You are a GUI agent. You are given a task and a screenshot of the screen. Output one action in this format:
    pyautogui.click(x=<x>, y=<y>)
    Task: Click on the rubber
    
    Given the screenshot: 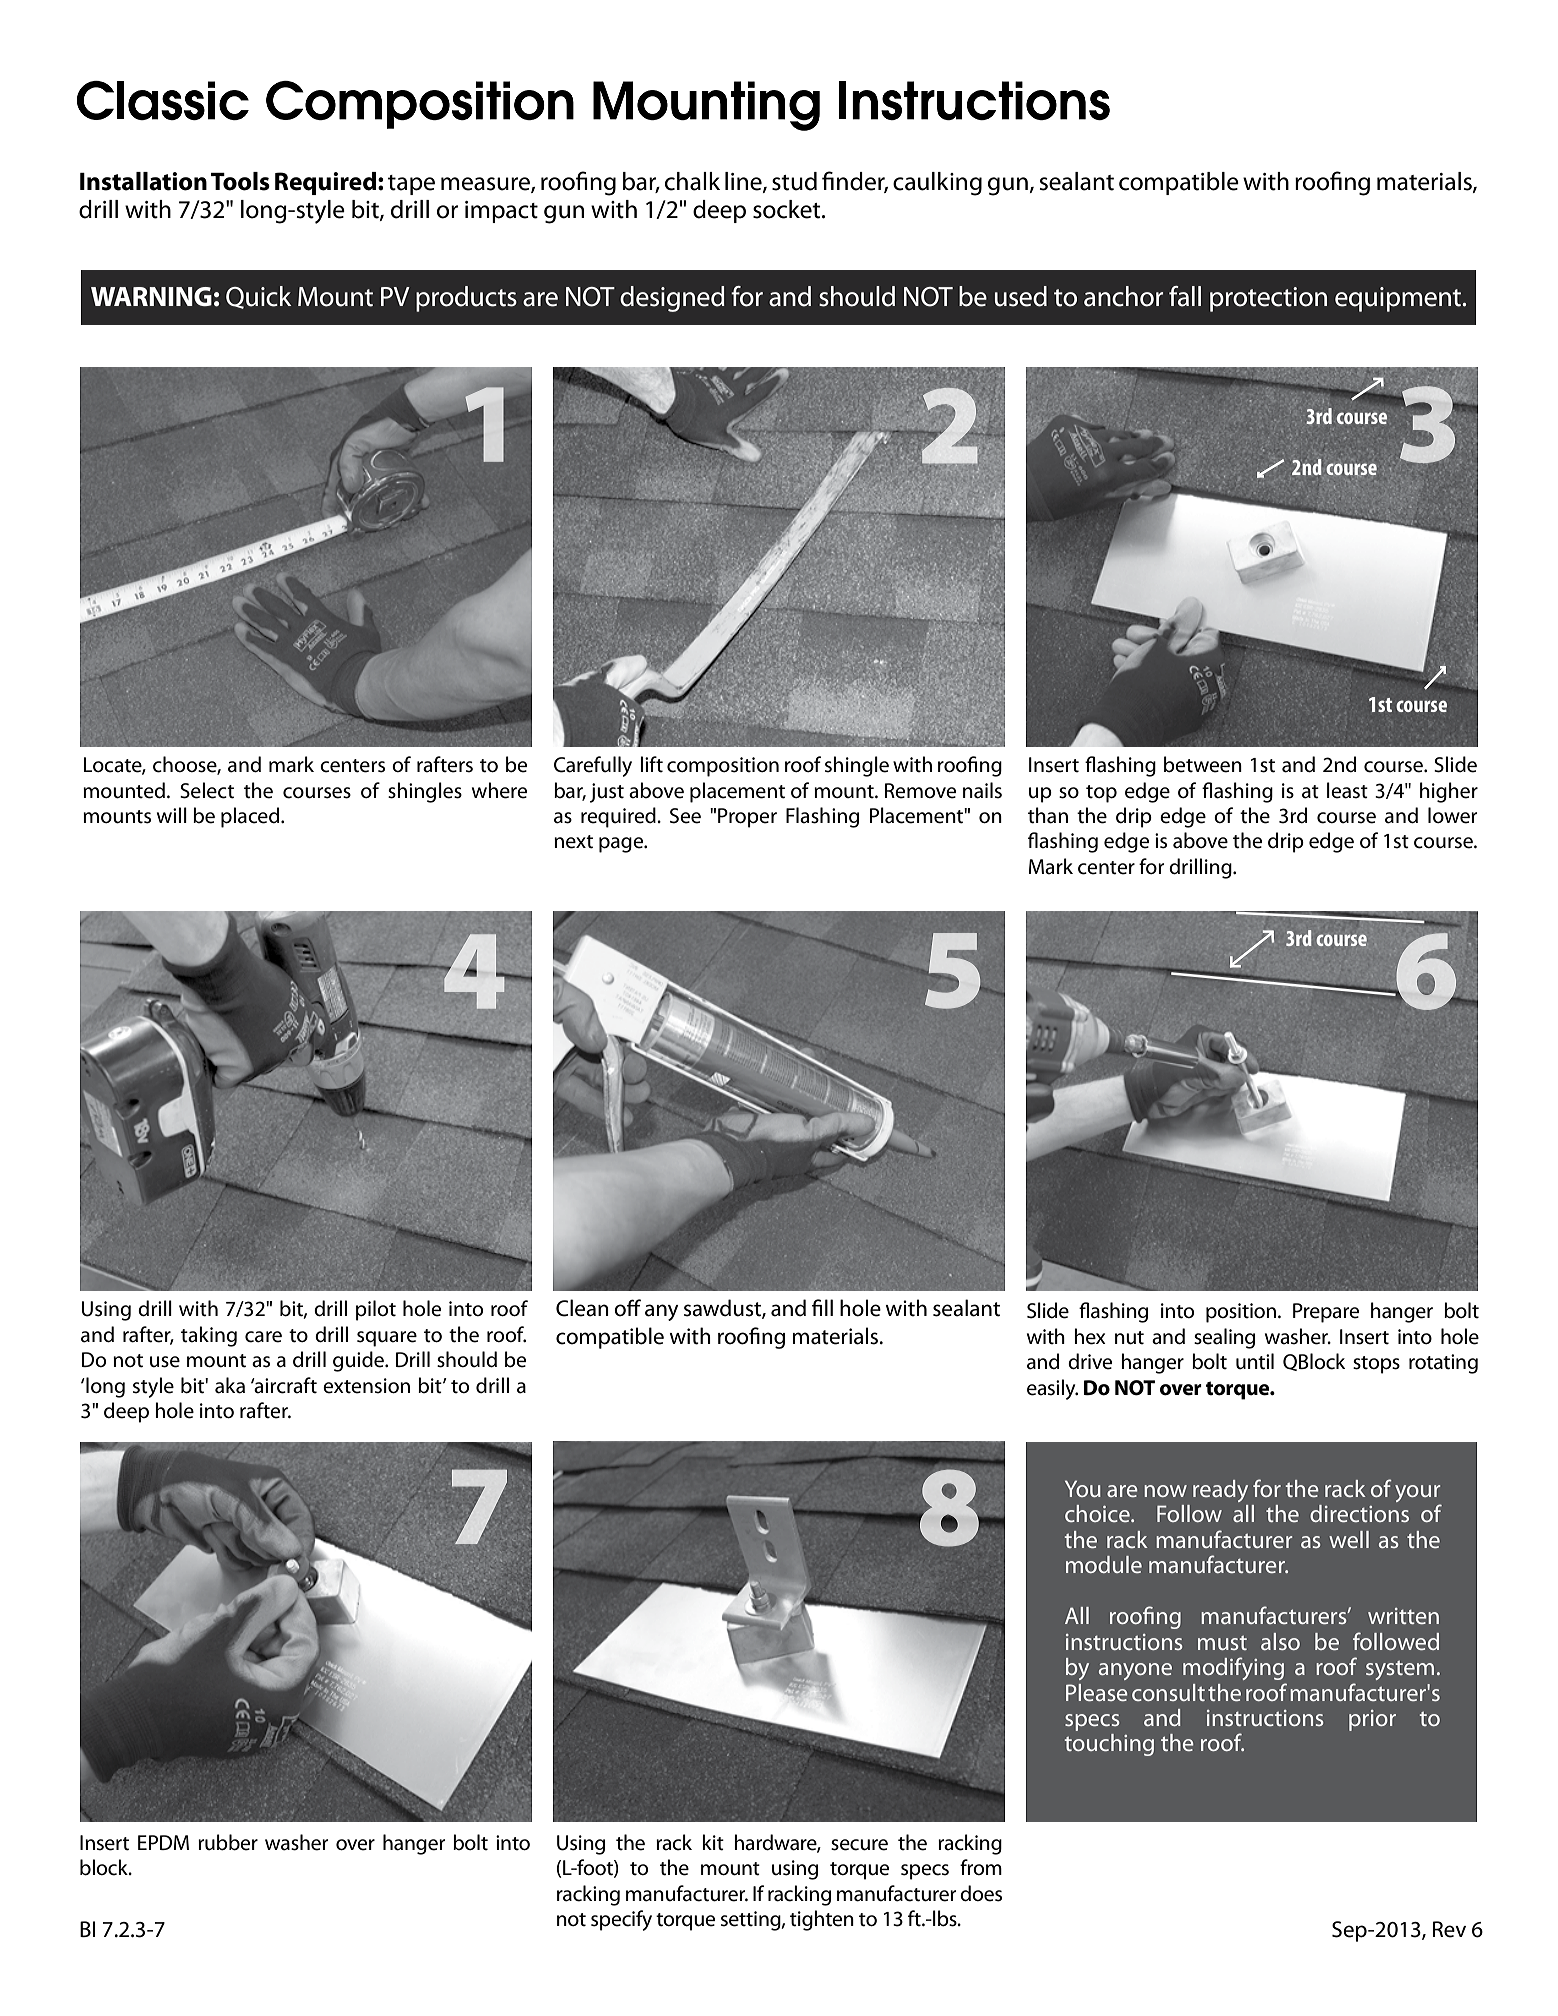 What is the action you would take?
    pyautogui.click(x=228, y=1842)
